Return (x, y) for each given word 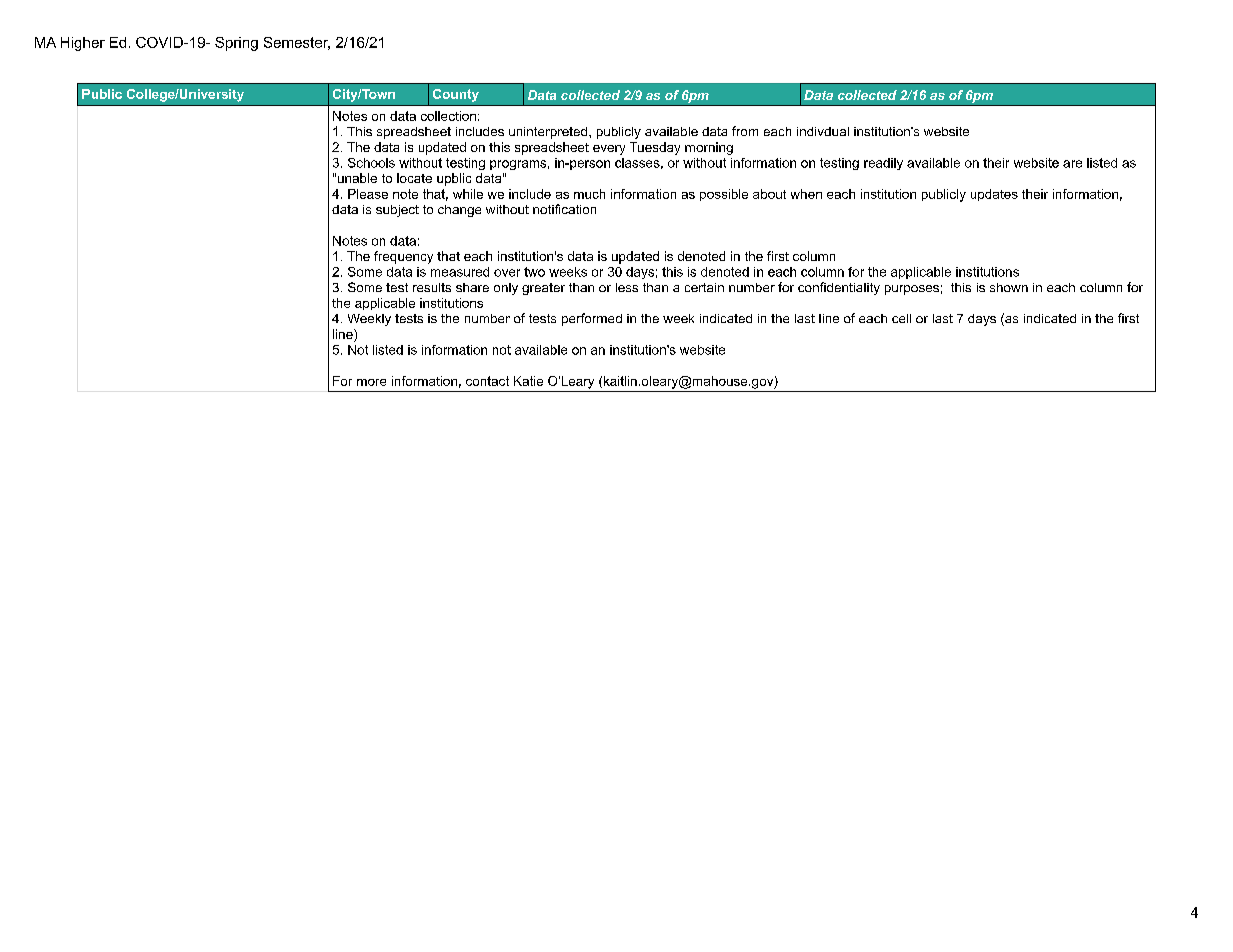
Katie (528, 381)
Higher (83, 44)
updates (994, 195)
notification (564, 209)
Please (368, 194)
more (371, 382)
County (456, 95)
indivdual (823, 131)
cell (901, 318)
